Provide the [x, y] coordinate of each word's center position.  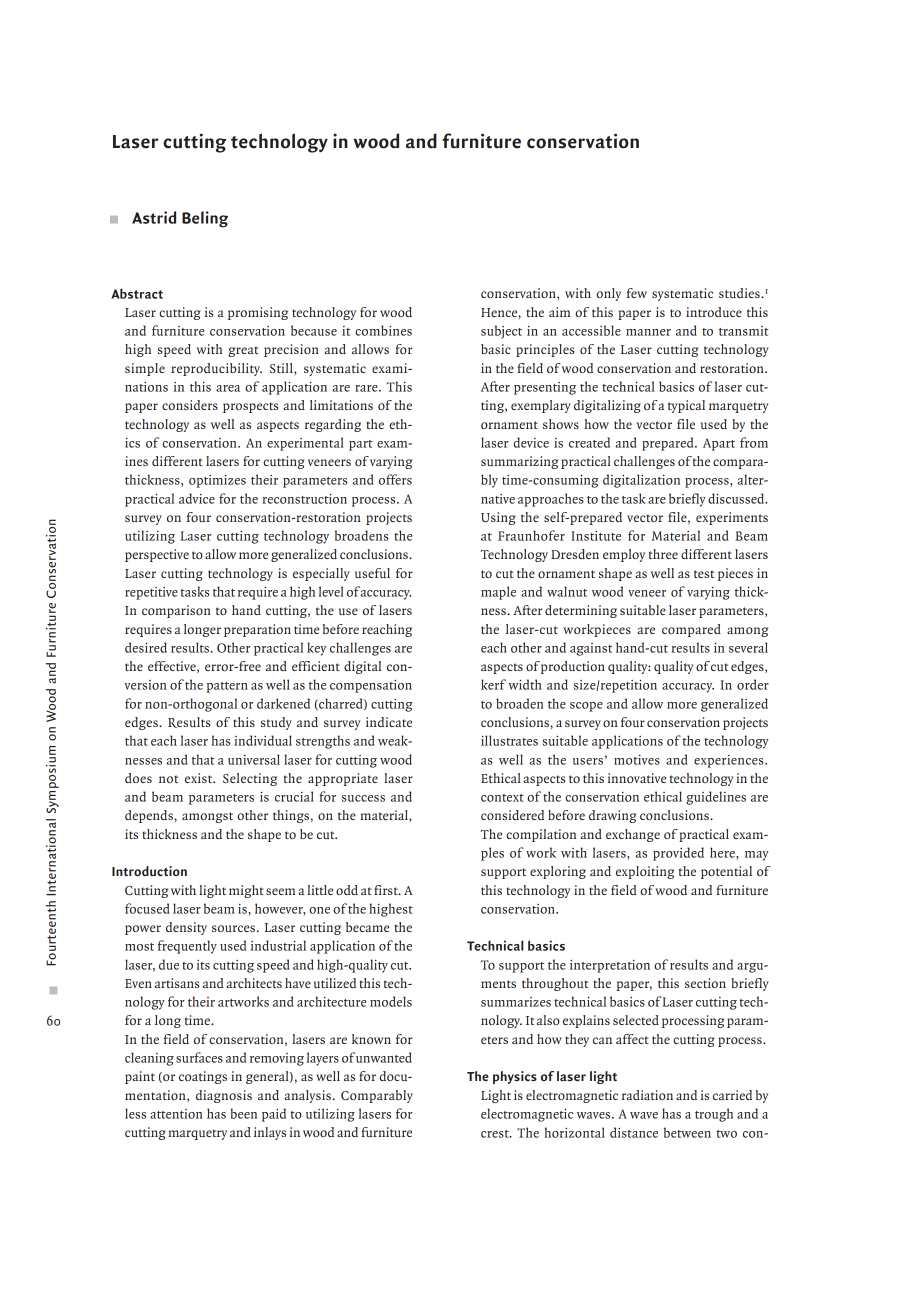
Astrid [154, 217]
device [531, 442]
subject [501, 332]
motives [637, 760]
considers [190, 405]
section [705, 983]
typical [686, 406]
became [367, 927]
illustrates [509, 740]
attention [176, 1114]
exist [200, 778]
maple [498, 593]
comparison [176, 611]
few [637, 293]
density [186, 928]
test [704, 574]
